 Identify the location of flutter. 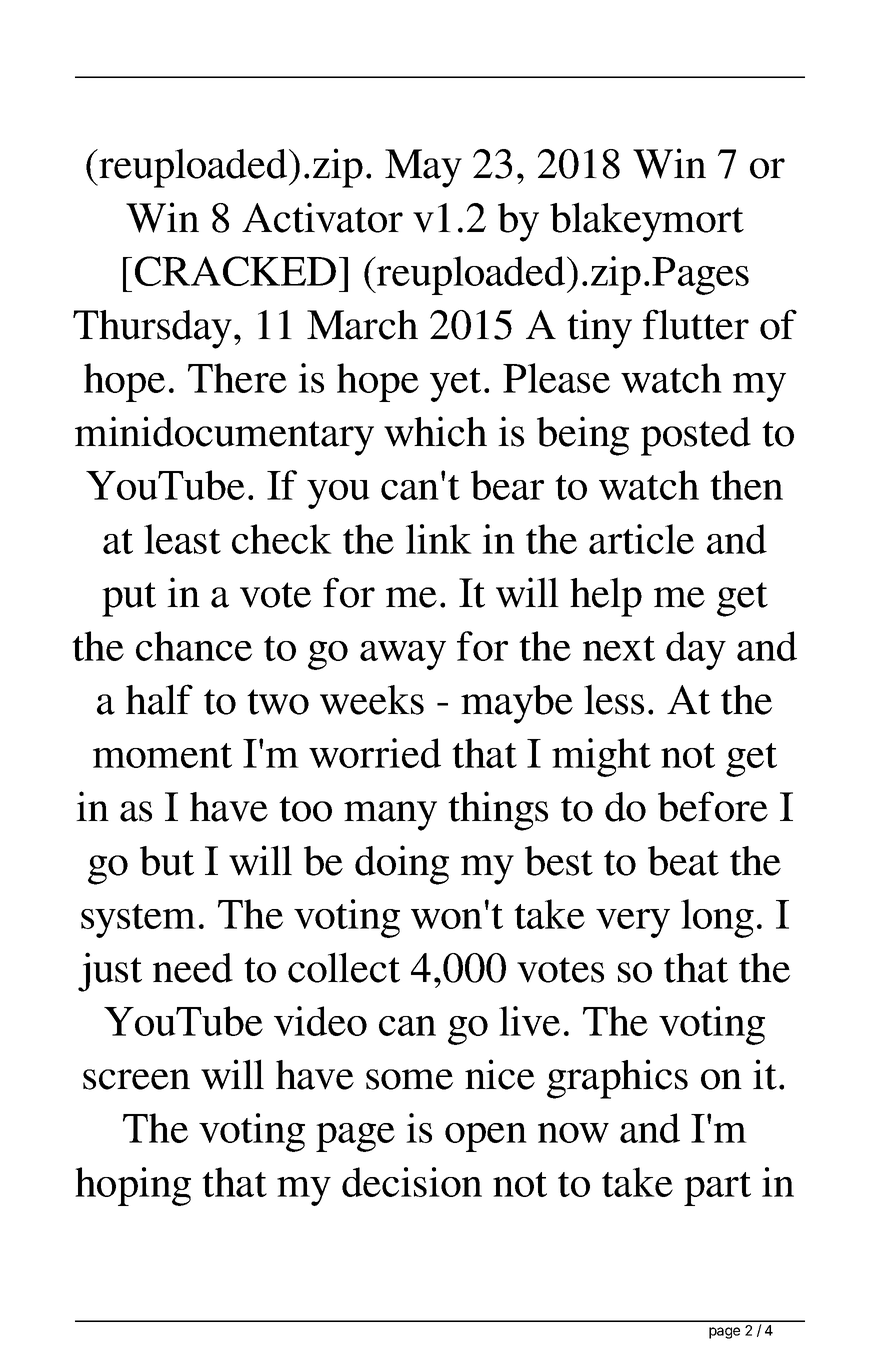
(696, 324).
